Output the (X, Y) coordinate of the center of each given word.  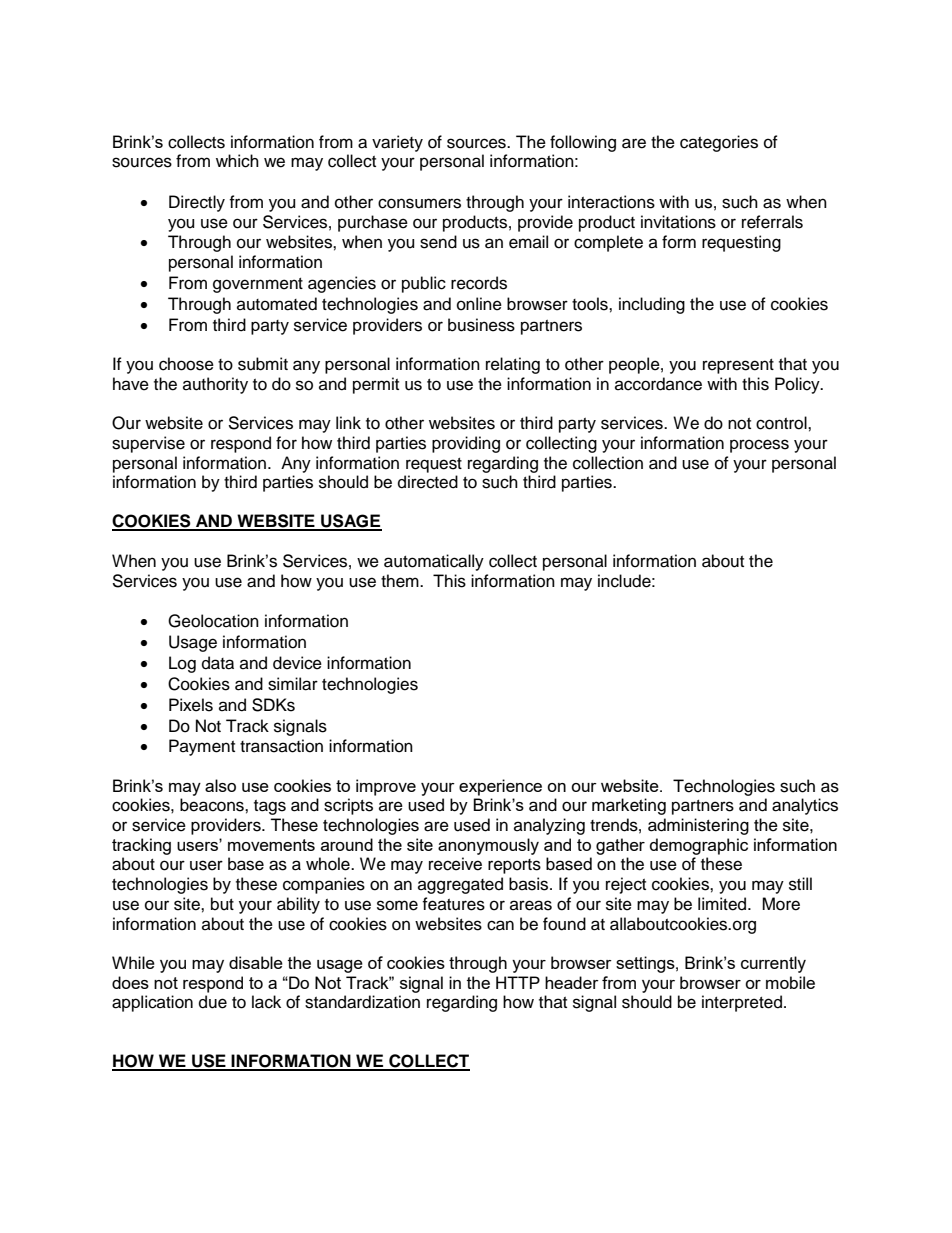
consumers (419, 203)
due (213, 1002)
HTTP (518, 982)
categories (719, 143)
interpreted (742, 1003)
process (759, 446)
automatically (434, 562)
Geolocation (213, 621)
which (237, 161)
